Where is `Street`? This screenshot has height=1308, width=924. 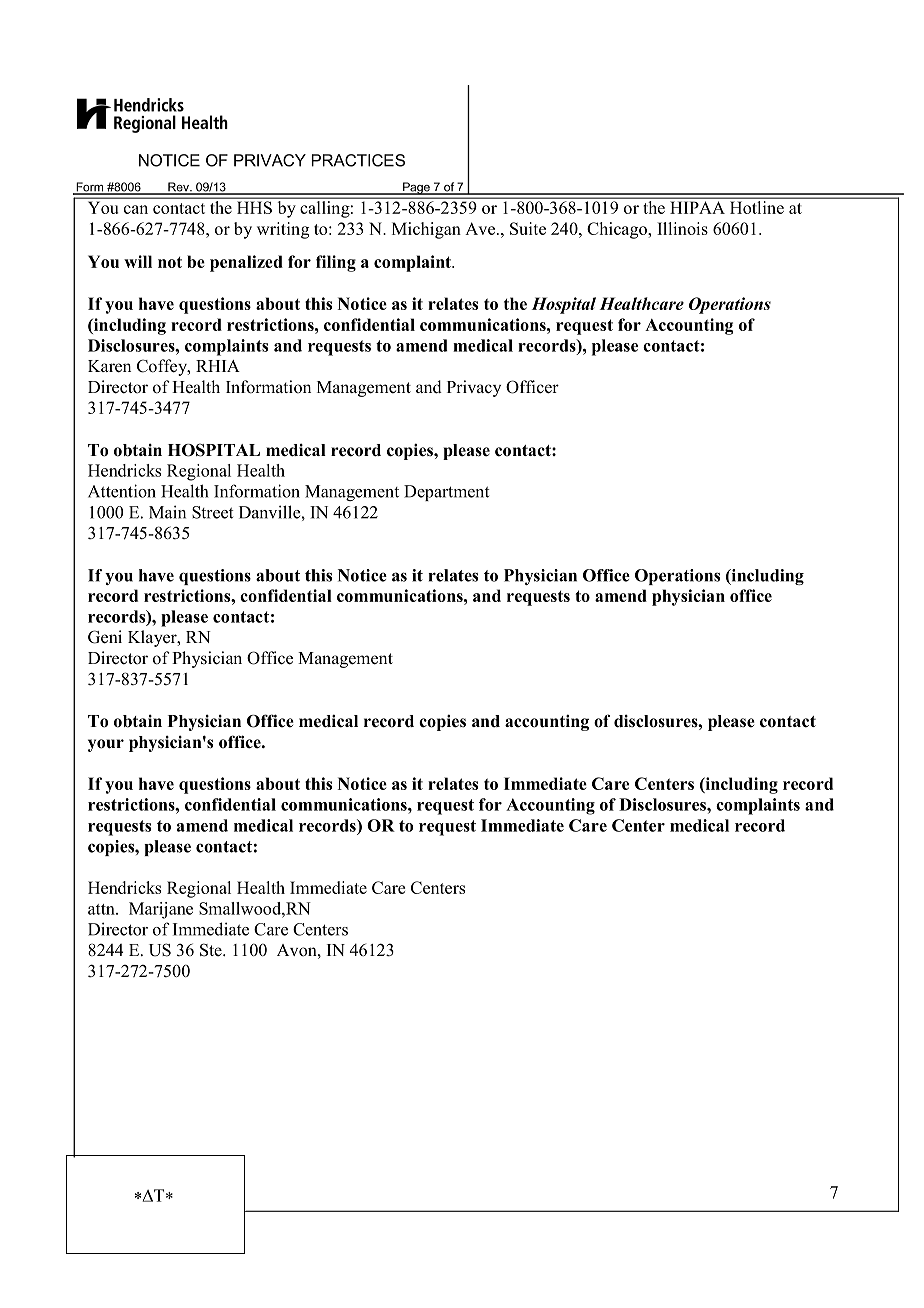 Street is located at coordinates (213, 512).
